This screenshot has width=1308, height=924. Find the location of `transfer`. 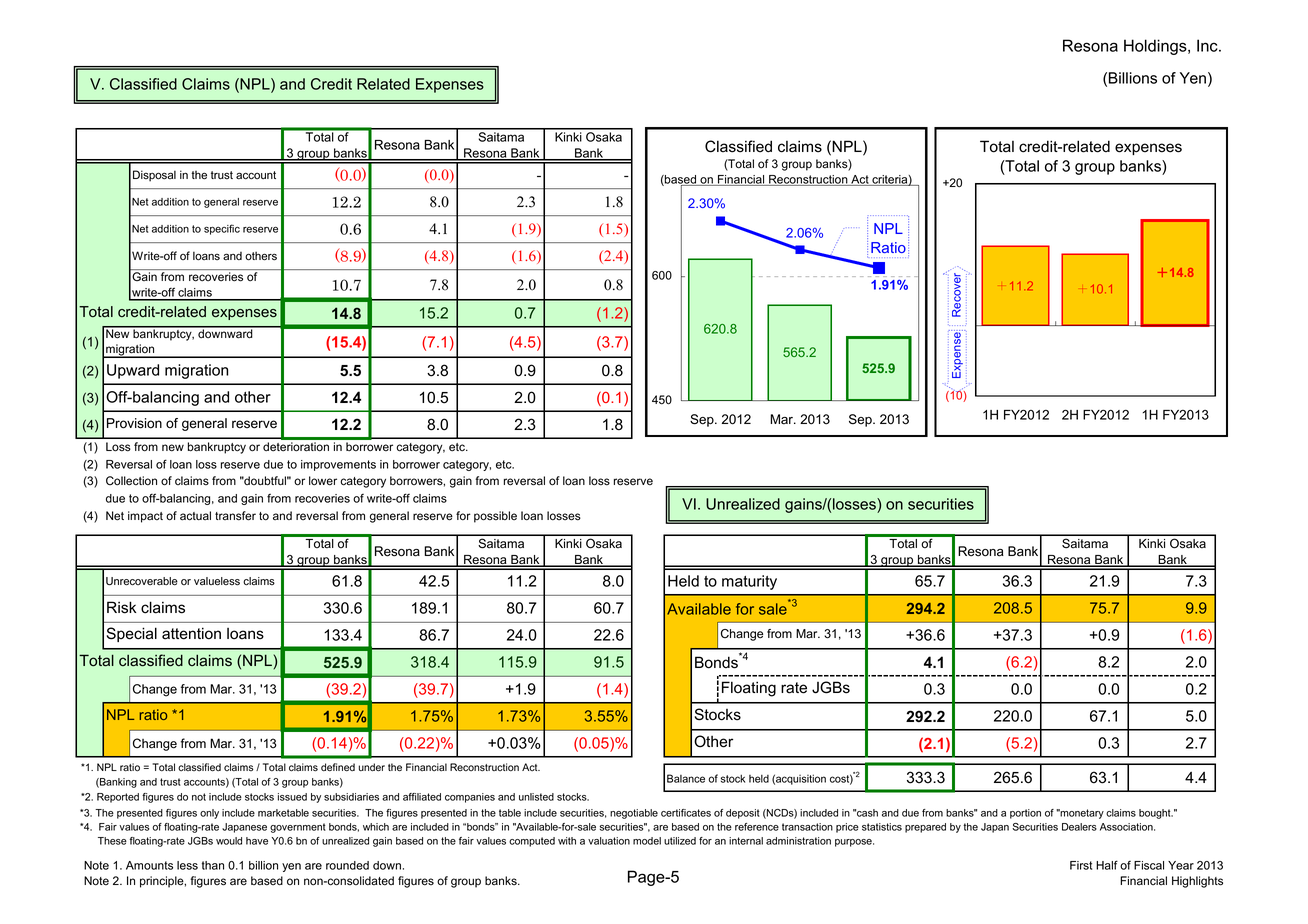

transfer is located at coordinates (235, 516).
